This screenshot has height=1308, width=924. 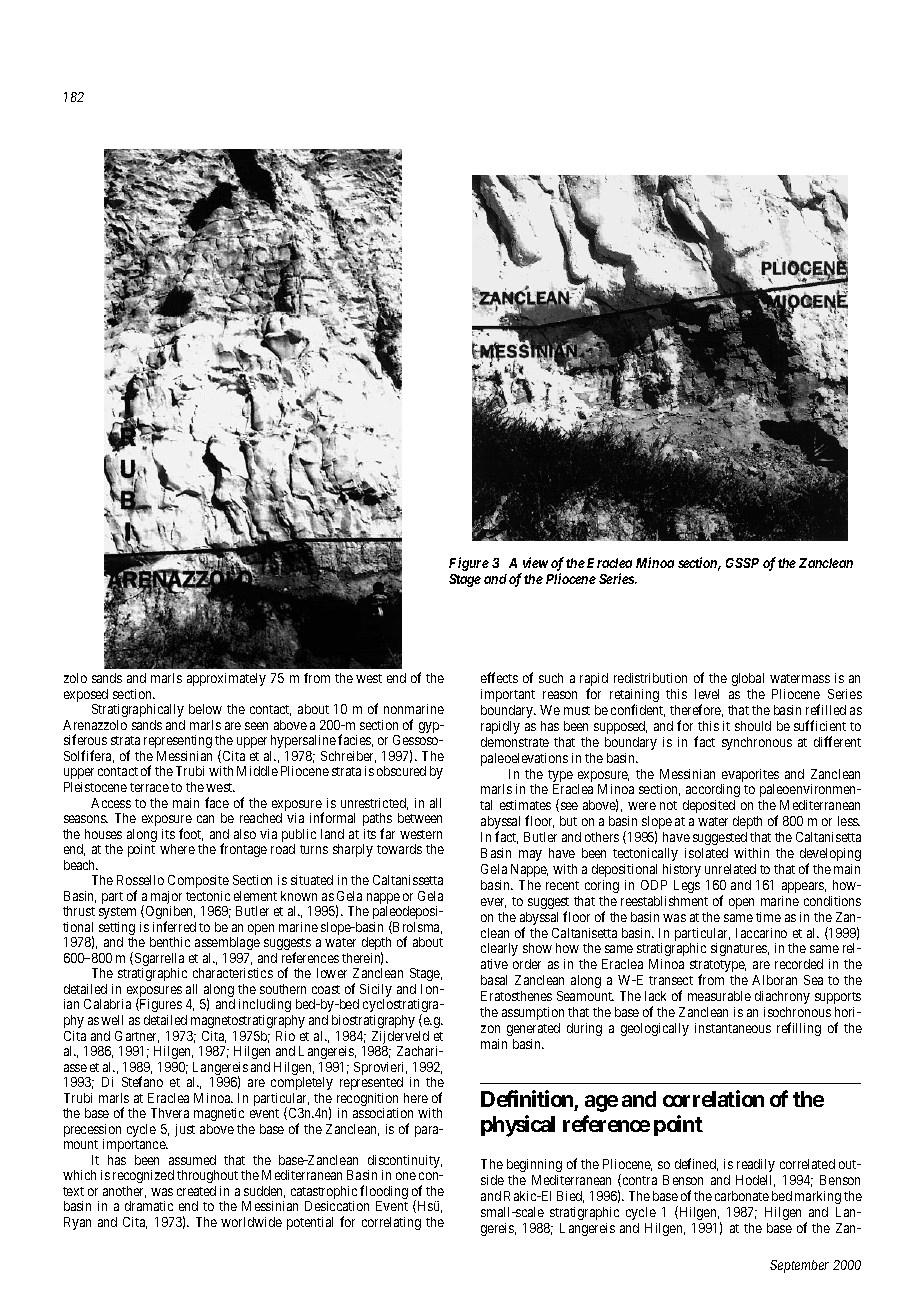 I want to click on recorded, so click(x=799, y=964).
